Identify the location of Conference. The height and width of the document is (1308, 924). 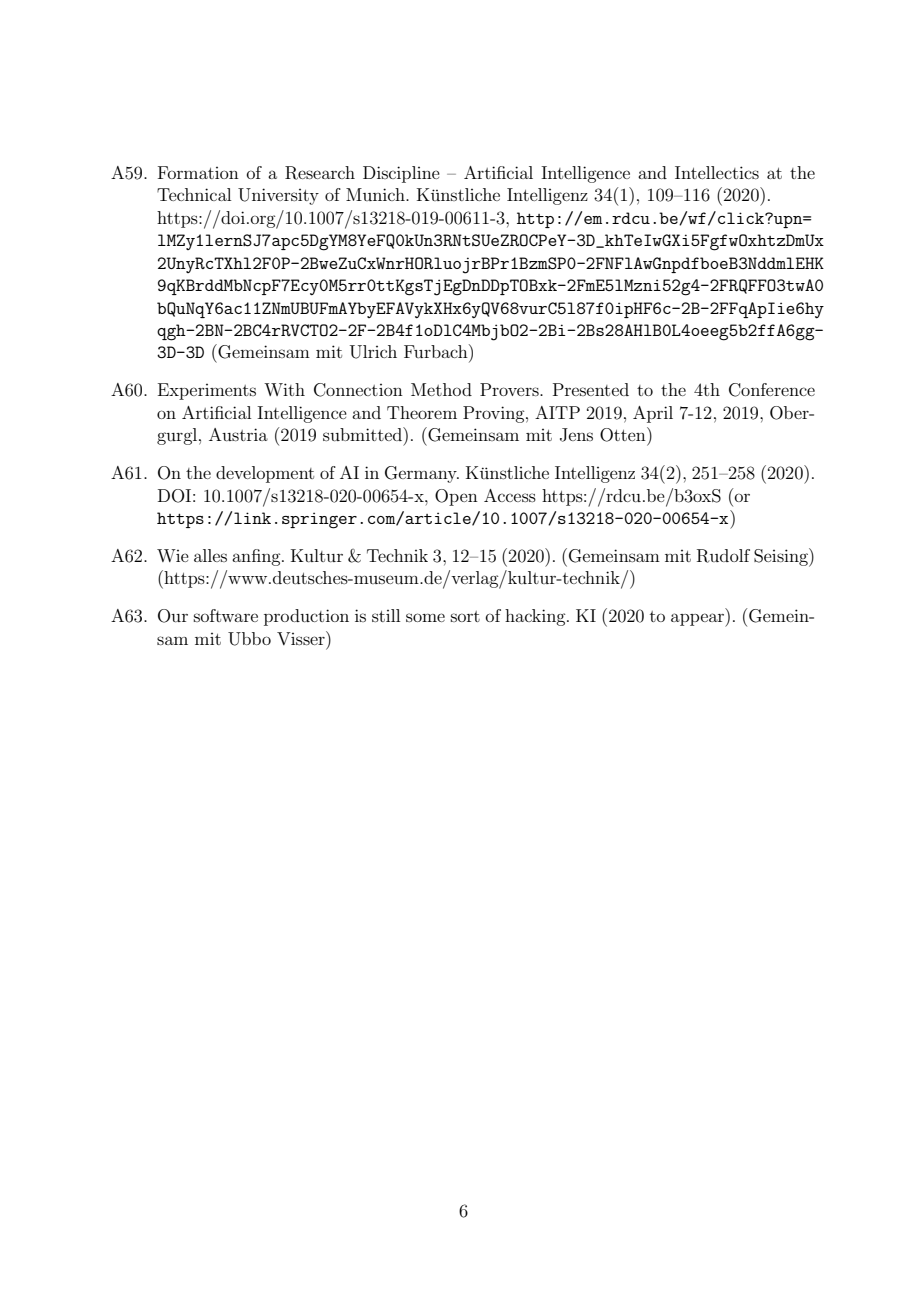
(772, 390).
